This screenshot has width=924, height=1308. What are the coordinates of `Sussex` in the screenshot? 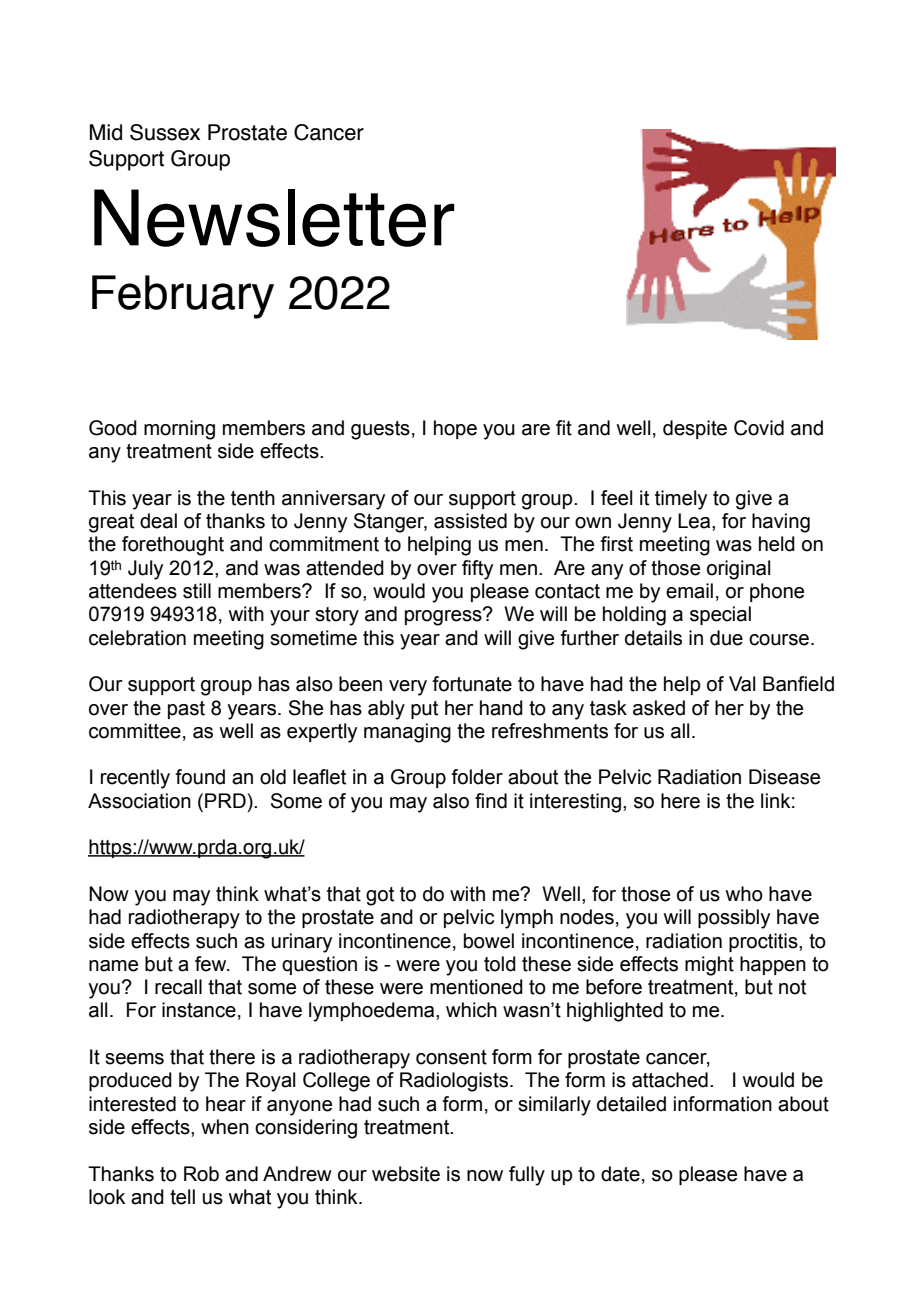 It's located at (165, 132).
